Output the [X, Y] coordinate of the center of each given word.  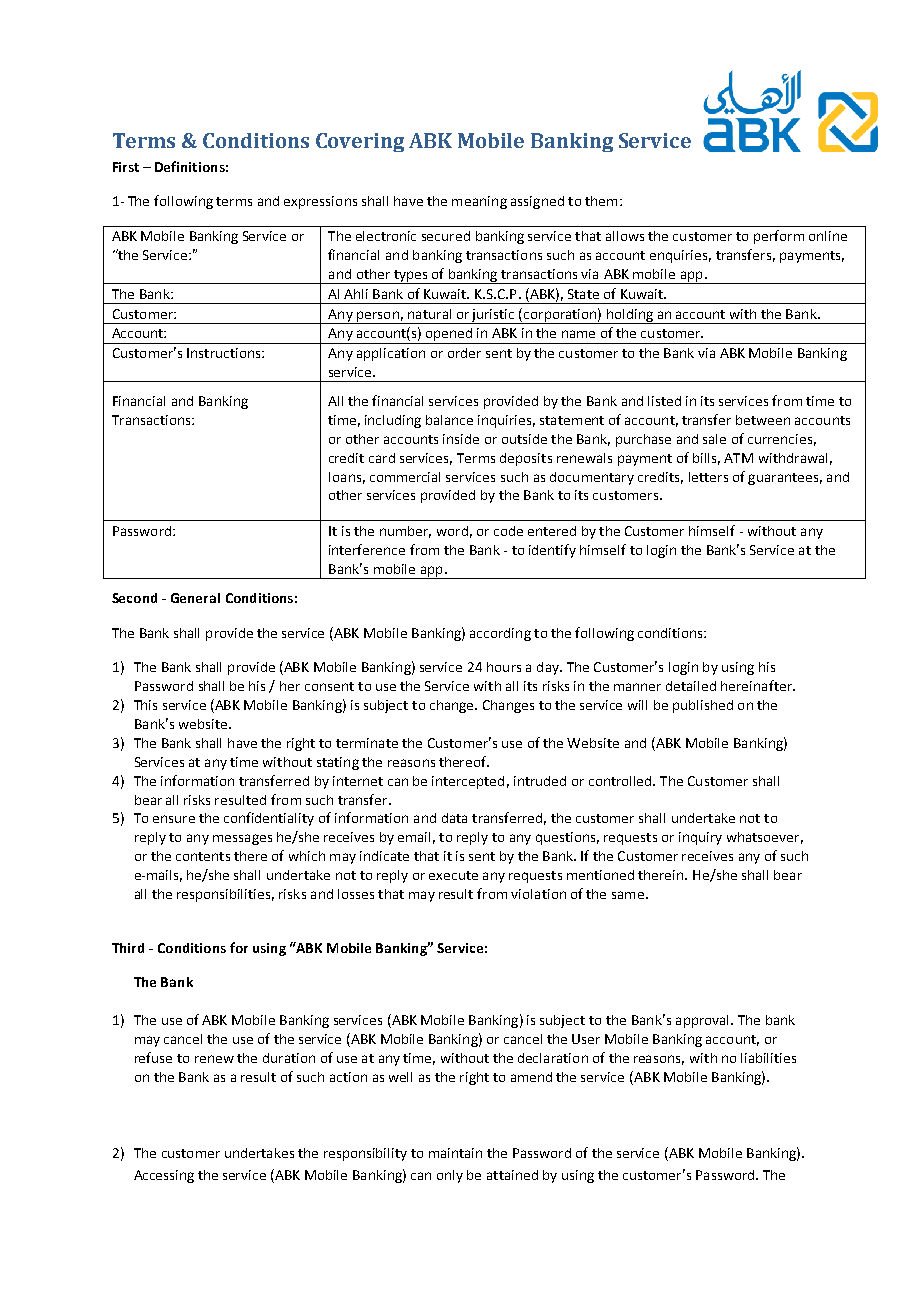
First [126, 167]
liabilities [768, 1058]
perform [779, 237]
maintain [455, 1153]
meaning [479, 202]
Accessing [164, 1176]
